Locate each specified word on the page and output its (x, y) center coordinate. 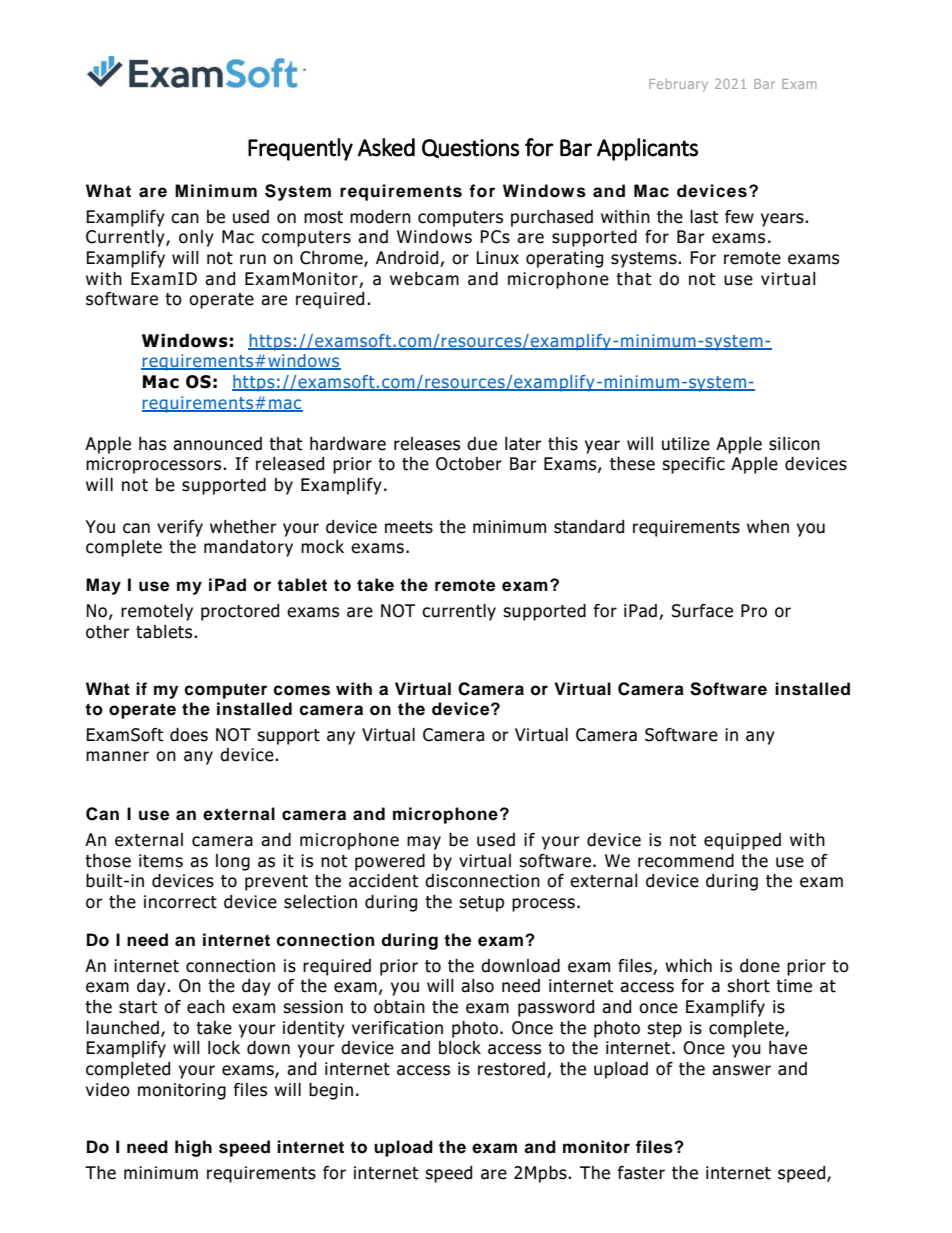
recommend (686, 861)
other (108, 632)
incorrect (180, 902)
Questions (470, 148)
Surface (702, 611)
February (678, 85)
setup (481, 904)
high (193, 1148)
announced (217, 444)
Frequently (300, 149)
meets (409, 527)
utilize (686, 444)
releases (427, 444)
